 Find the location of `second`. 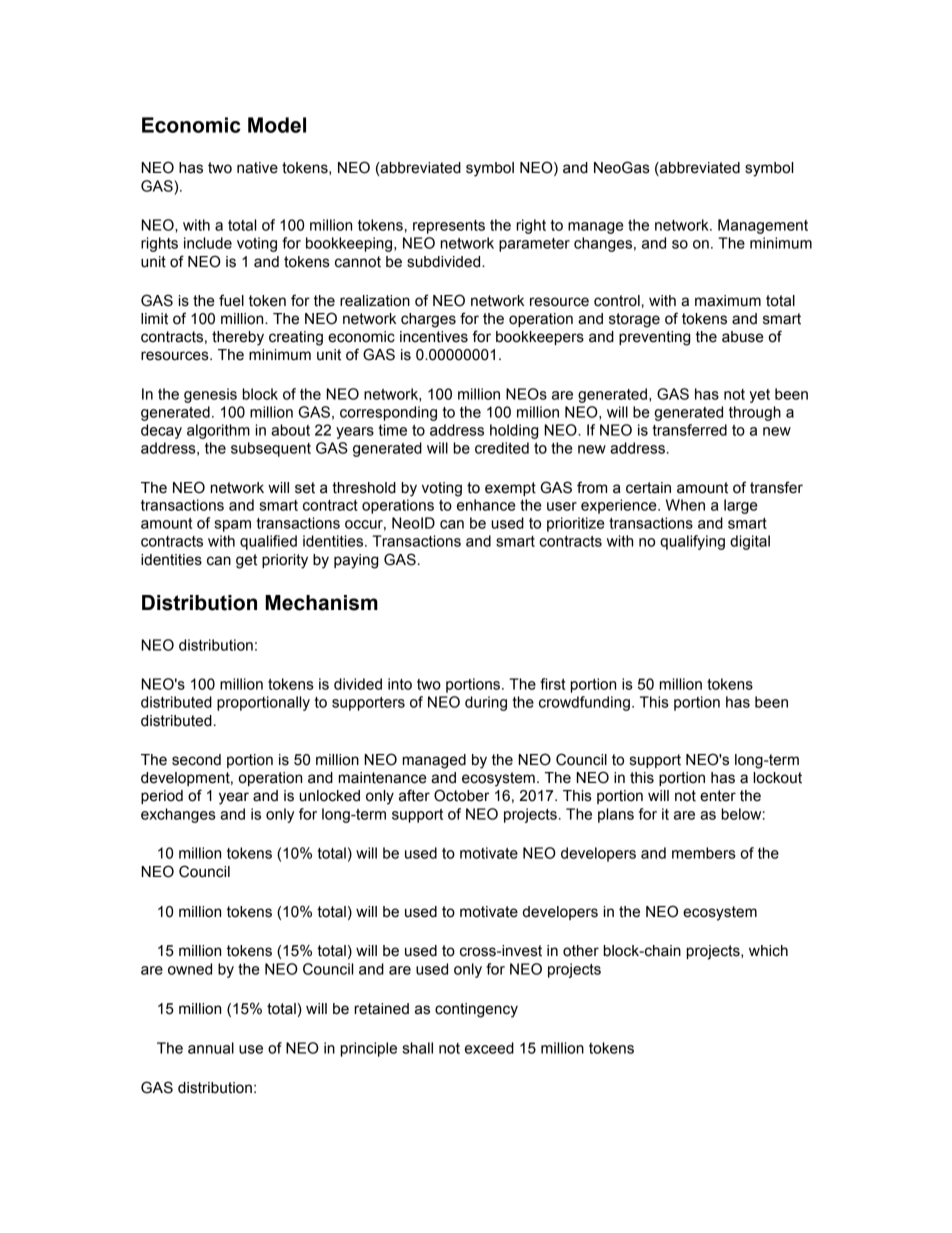

second is located at coordinates (196, 760).
